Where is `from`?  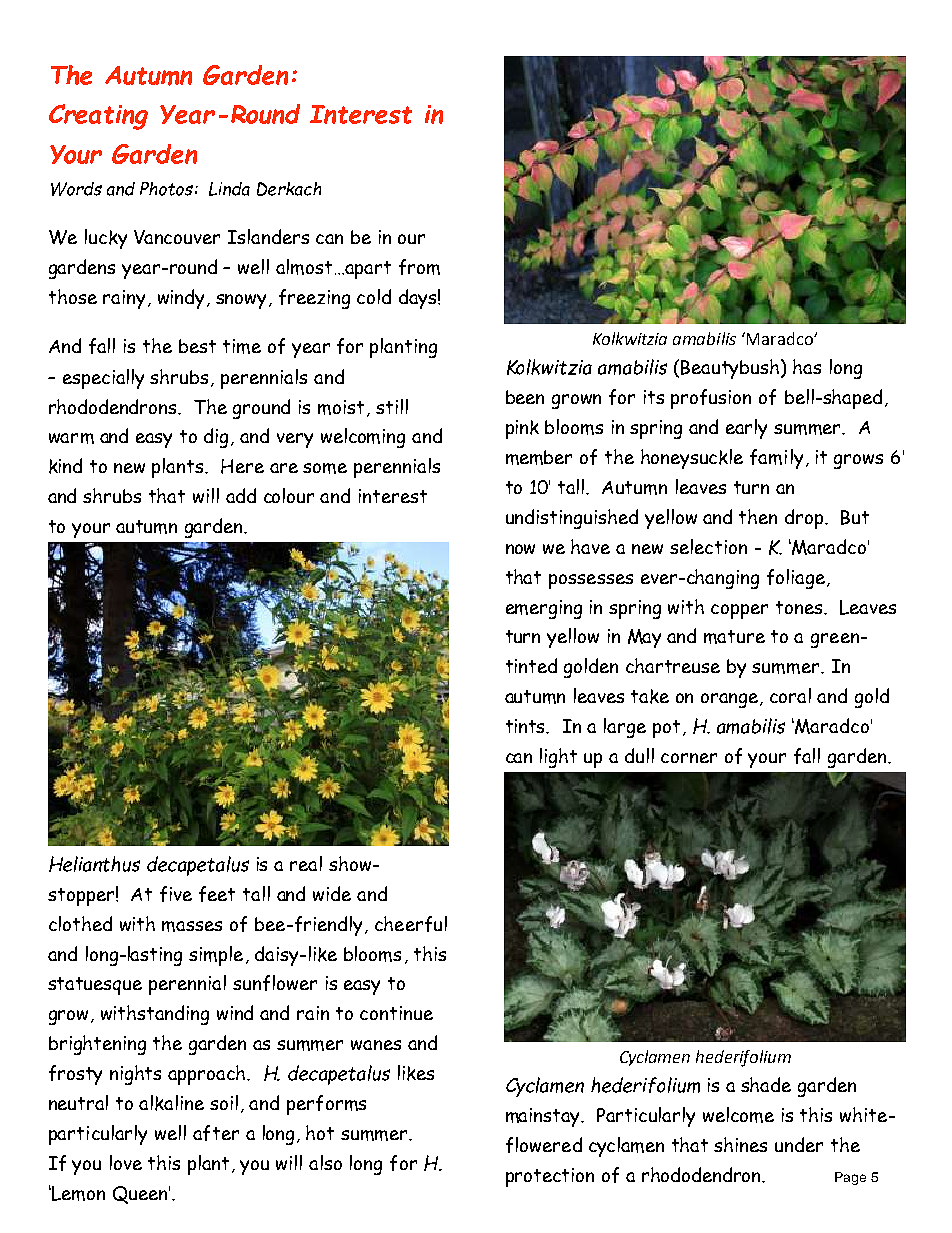
from is located at coordinates (419, 267).
